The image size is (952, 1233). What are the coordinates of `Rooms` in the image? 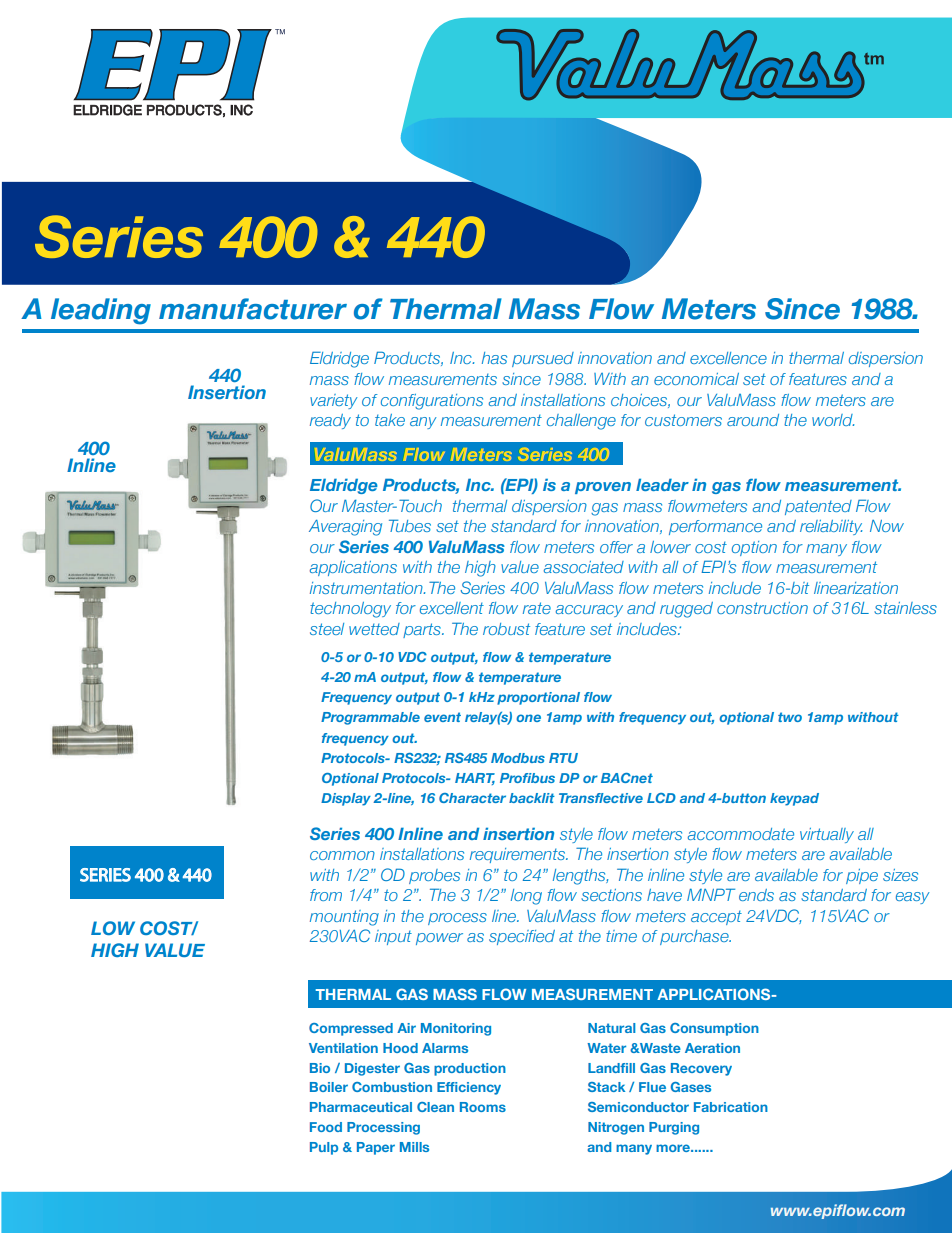 It's located at (483, 1107).
